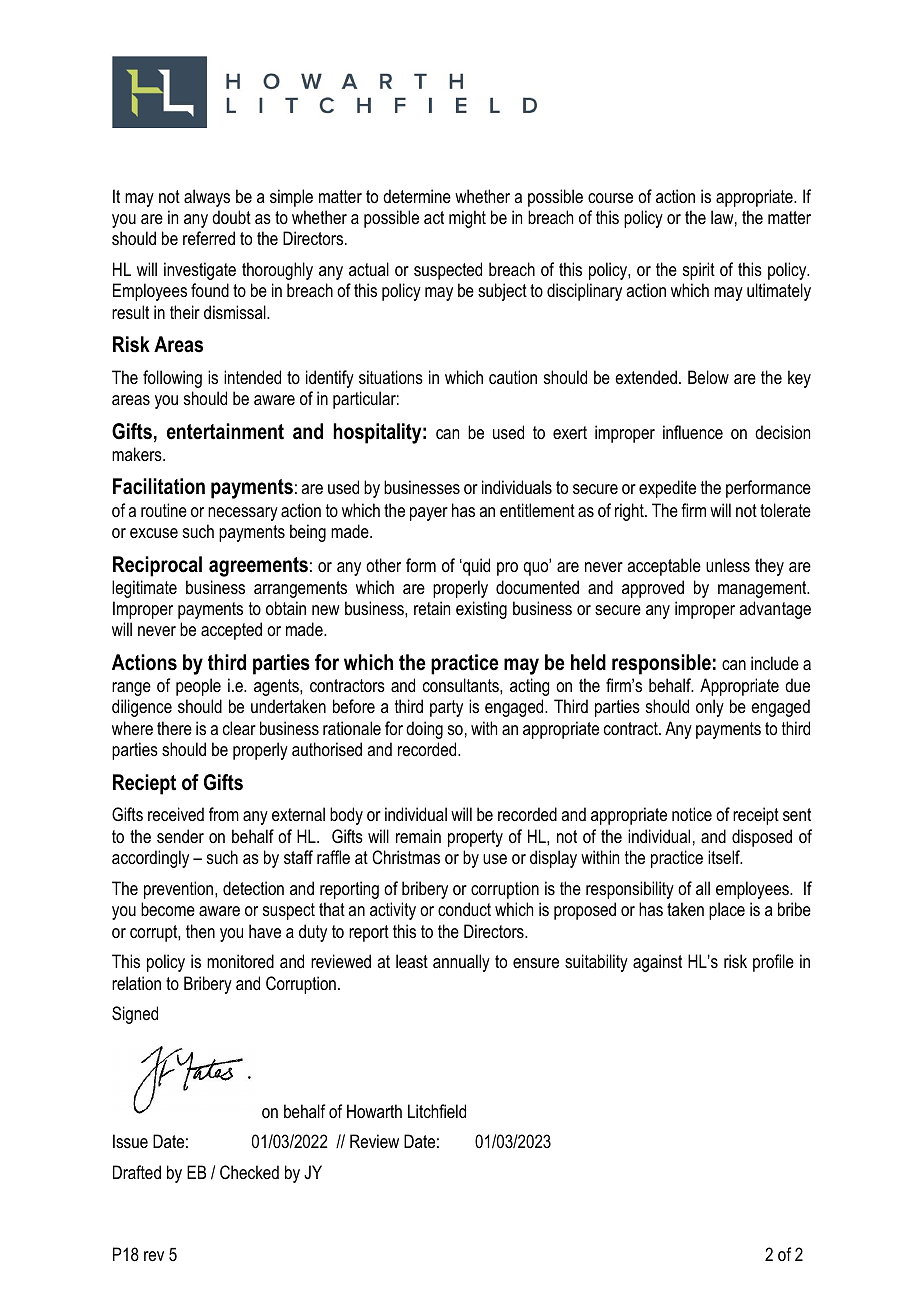 The height and width of the screenshot is (1308, 924). Describe the element at coordinates (209, 238) in the screenshot. I see `referred` at that location.
